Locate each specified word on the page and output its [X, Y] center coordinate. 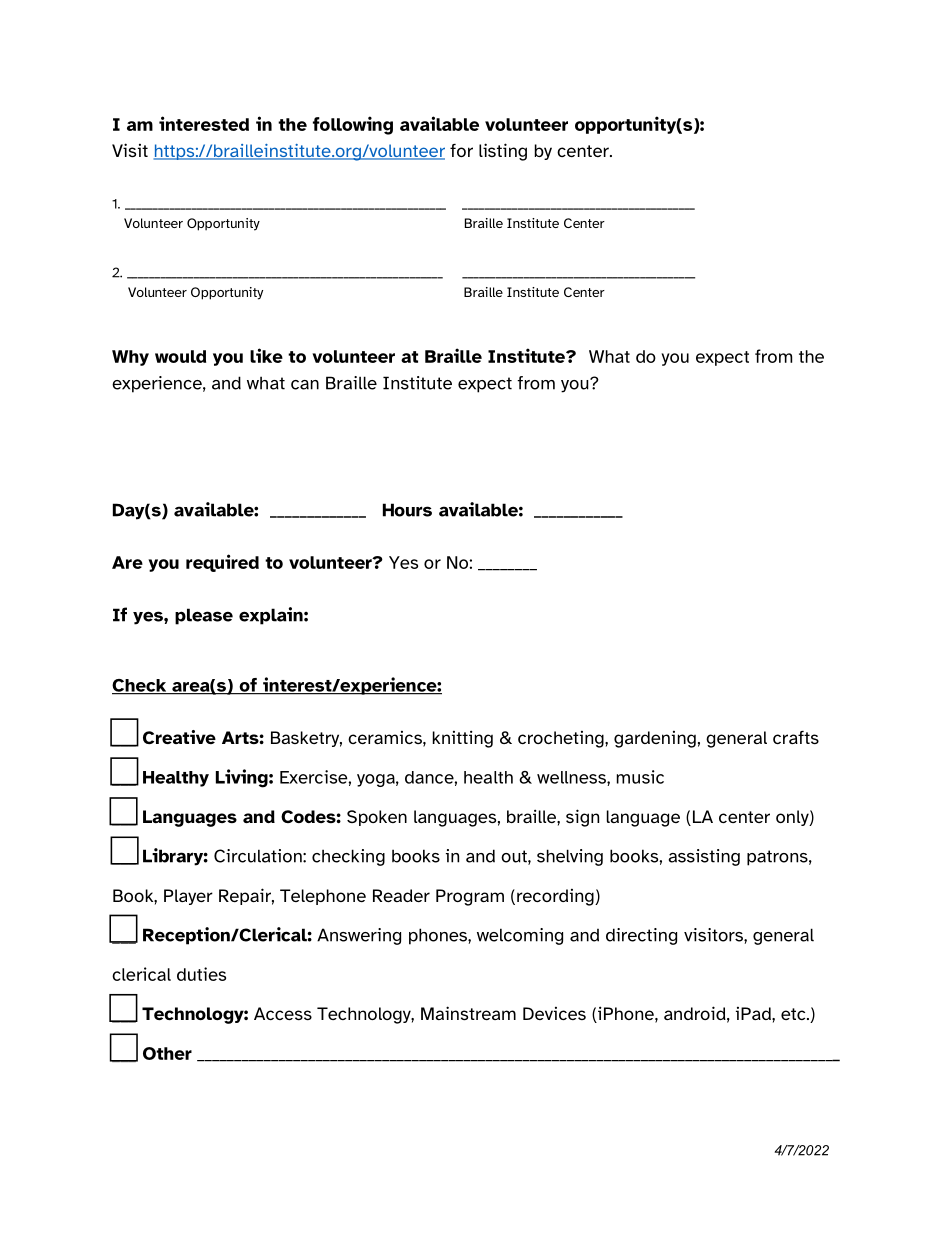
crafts [796, 737]
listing [503, 152]
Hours [407, 510]
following [353, 125]
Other [167, 1053]
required [222, 563]
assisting [704, 857]
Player [188, 897]
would [180, 356]
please [204, 616]
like [266, 355]
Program [470, 897]
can [305, 385]
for [461, 150]
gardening [655, 739]
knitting [463, 739]
